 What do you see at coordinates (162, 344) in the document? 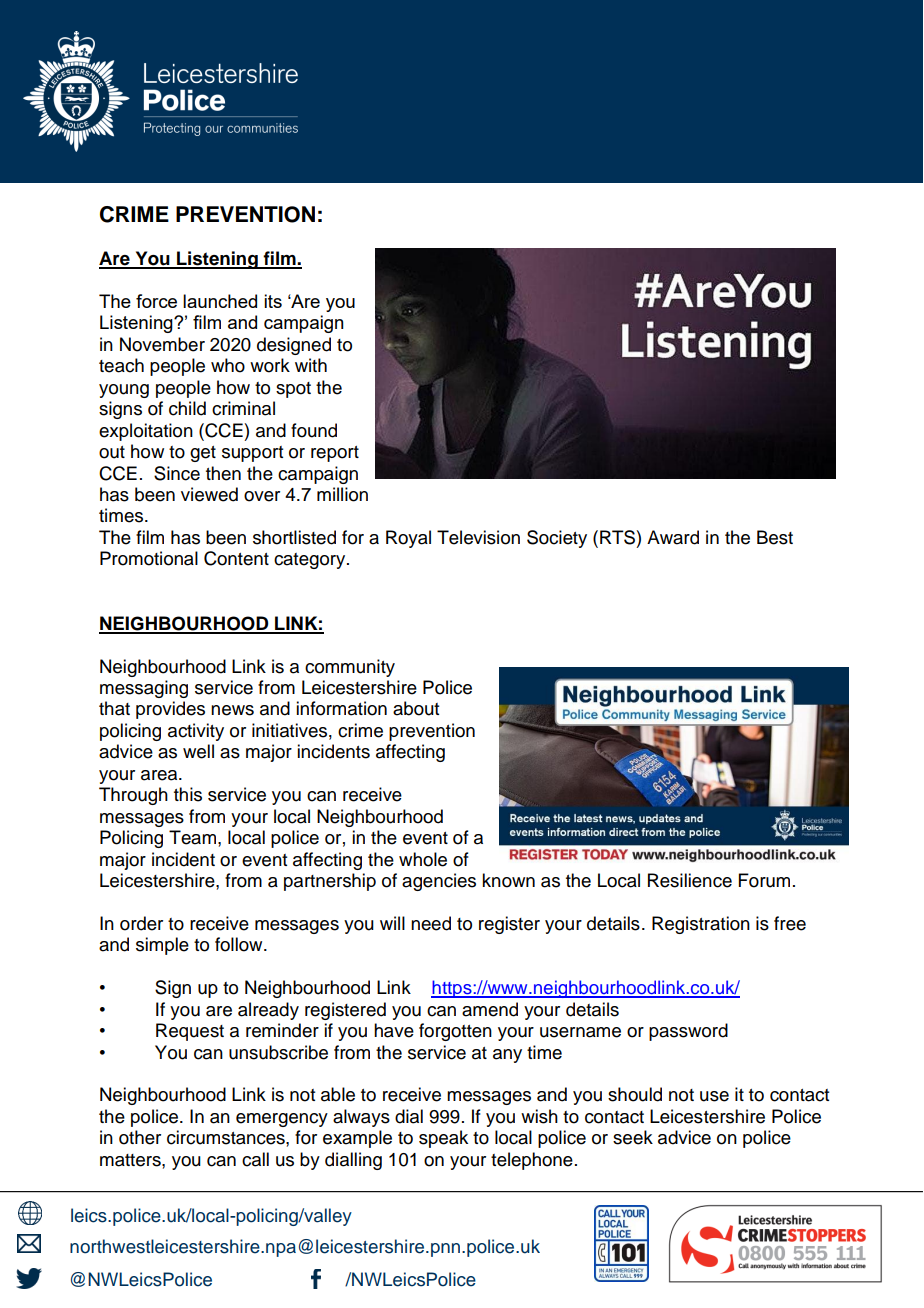
I see `November` at bounding box center [162, 344].
